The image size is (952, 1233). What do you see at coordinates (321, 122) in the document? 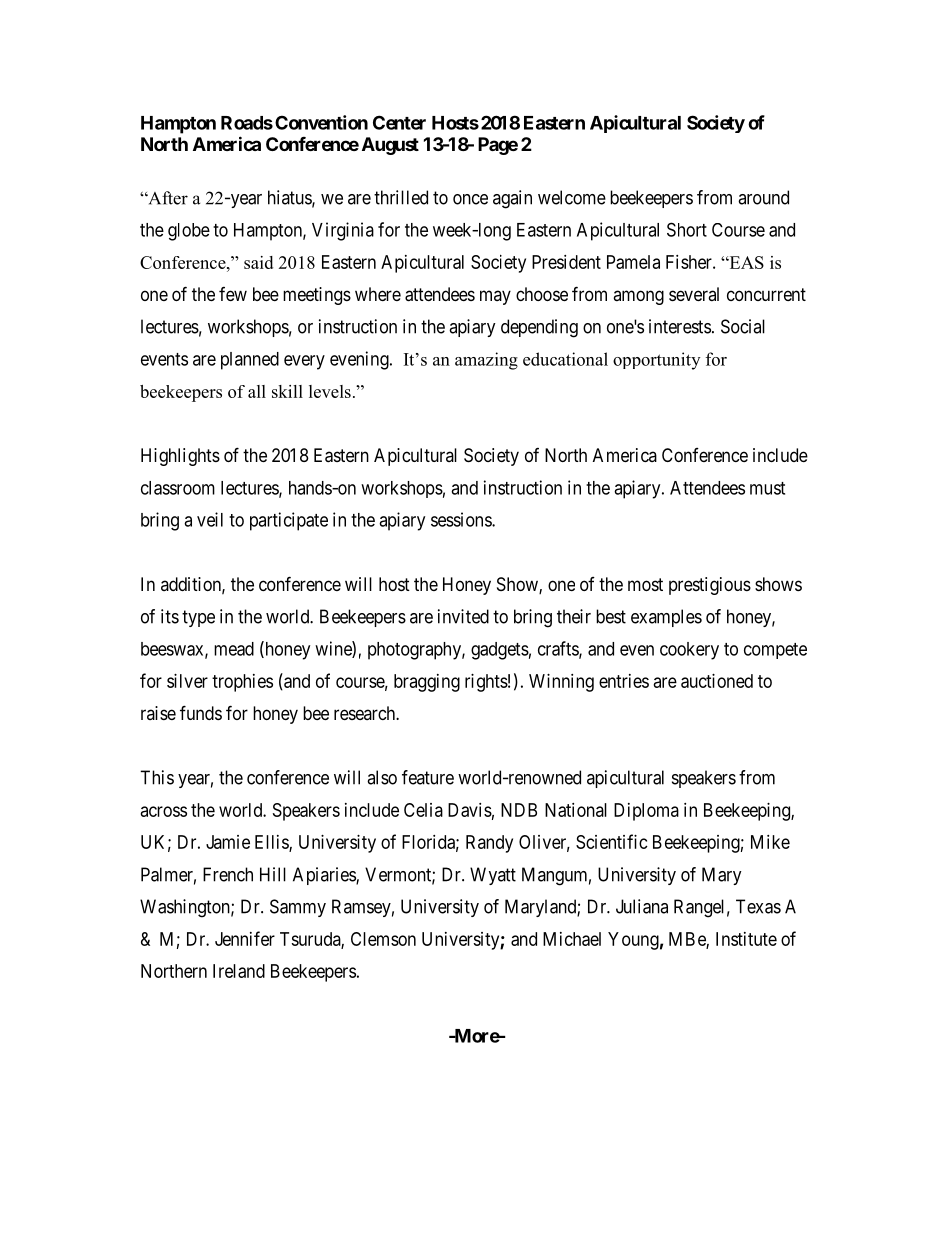
I see `Convention` at bounding box center [321, 122].
